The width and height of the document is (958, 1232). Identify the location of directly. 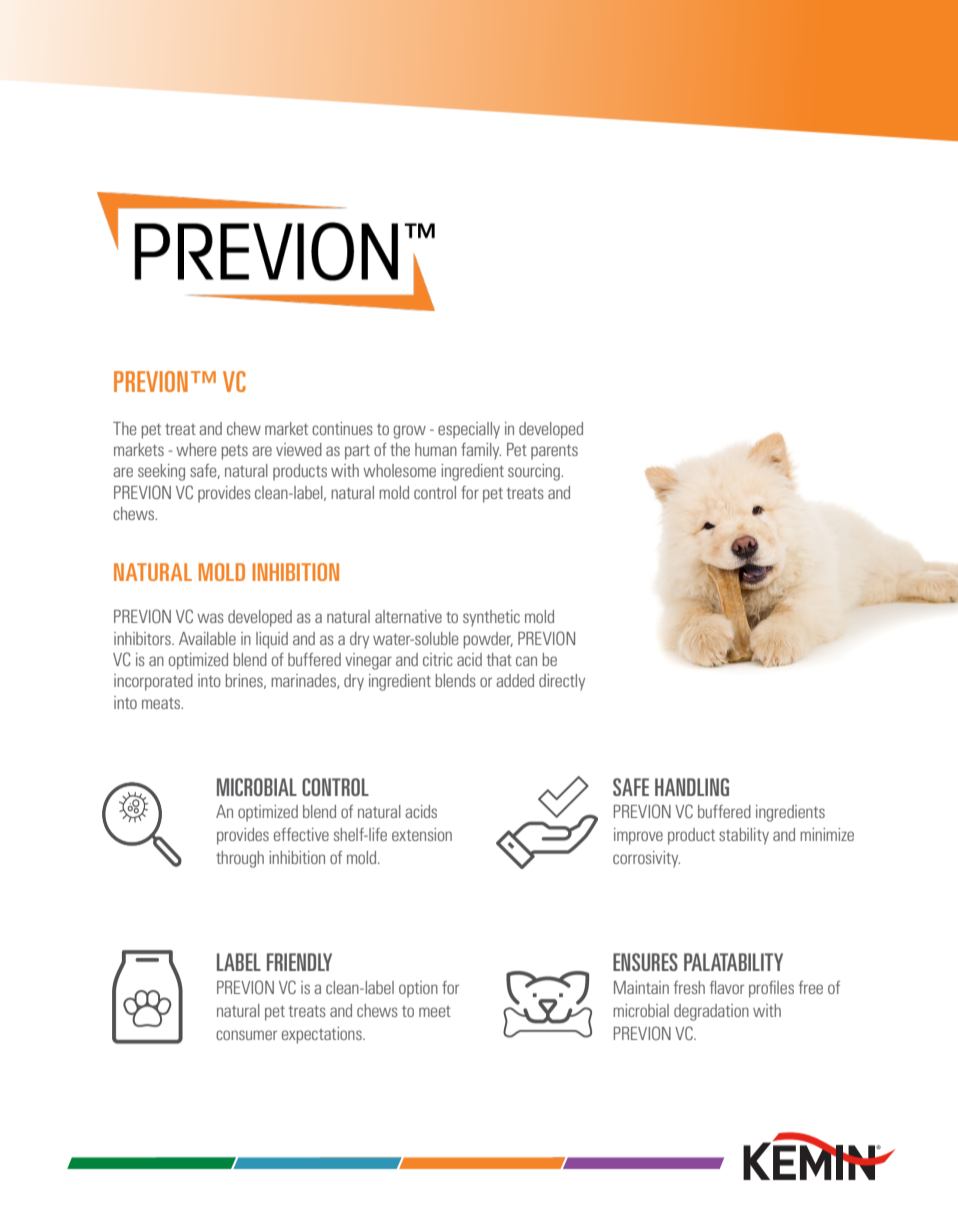
(562, 682).
